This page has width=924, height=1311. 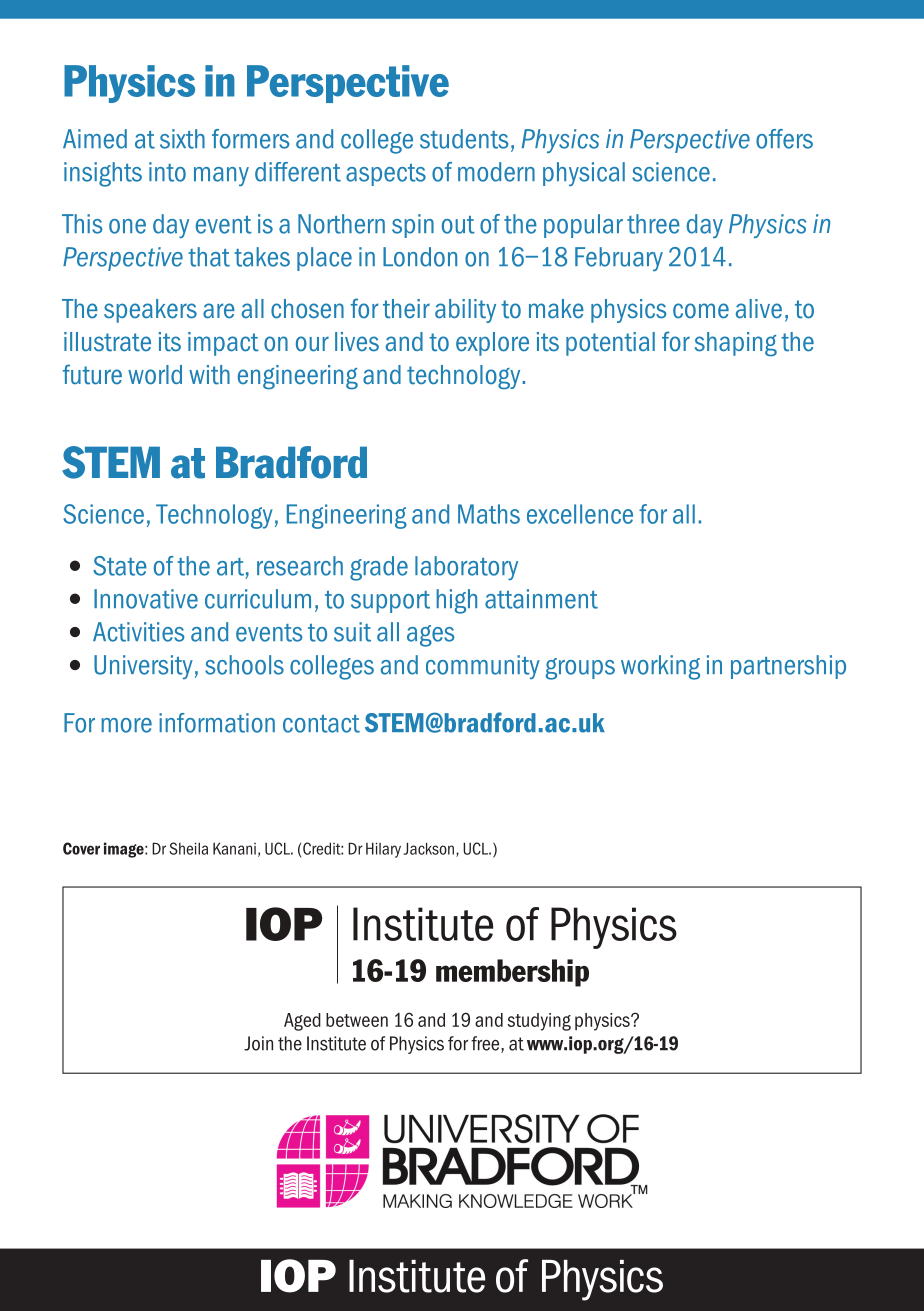 What do you see at coordinates (784, 139) in the page?
I see `offers` at bounding box center [784, 139].
